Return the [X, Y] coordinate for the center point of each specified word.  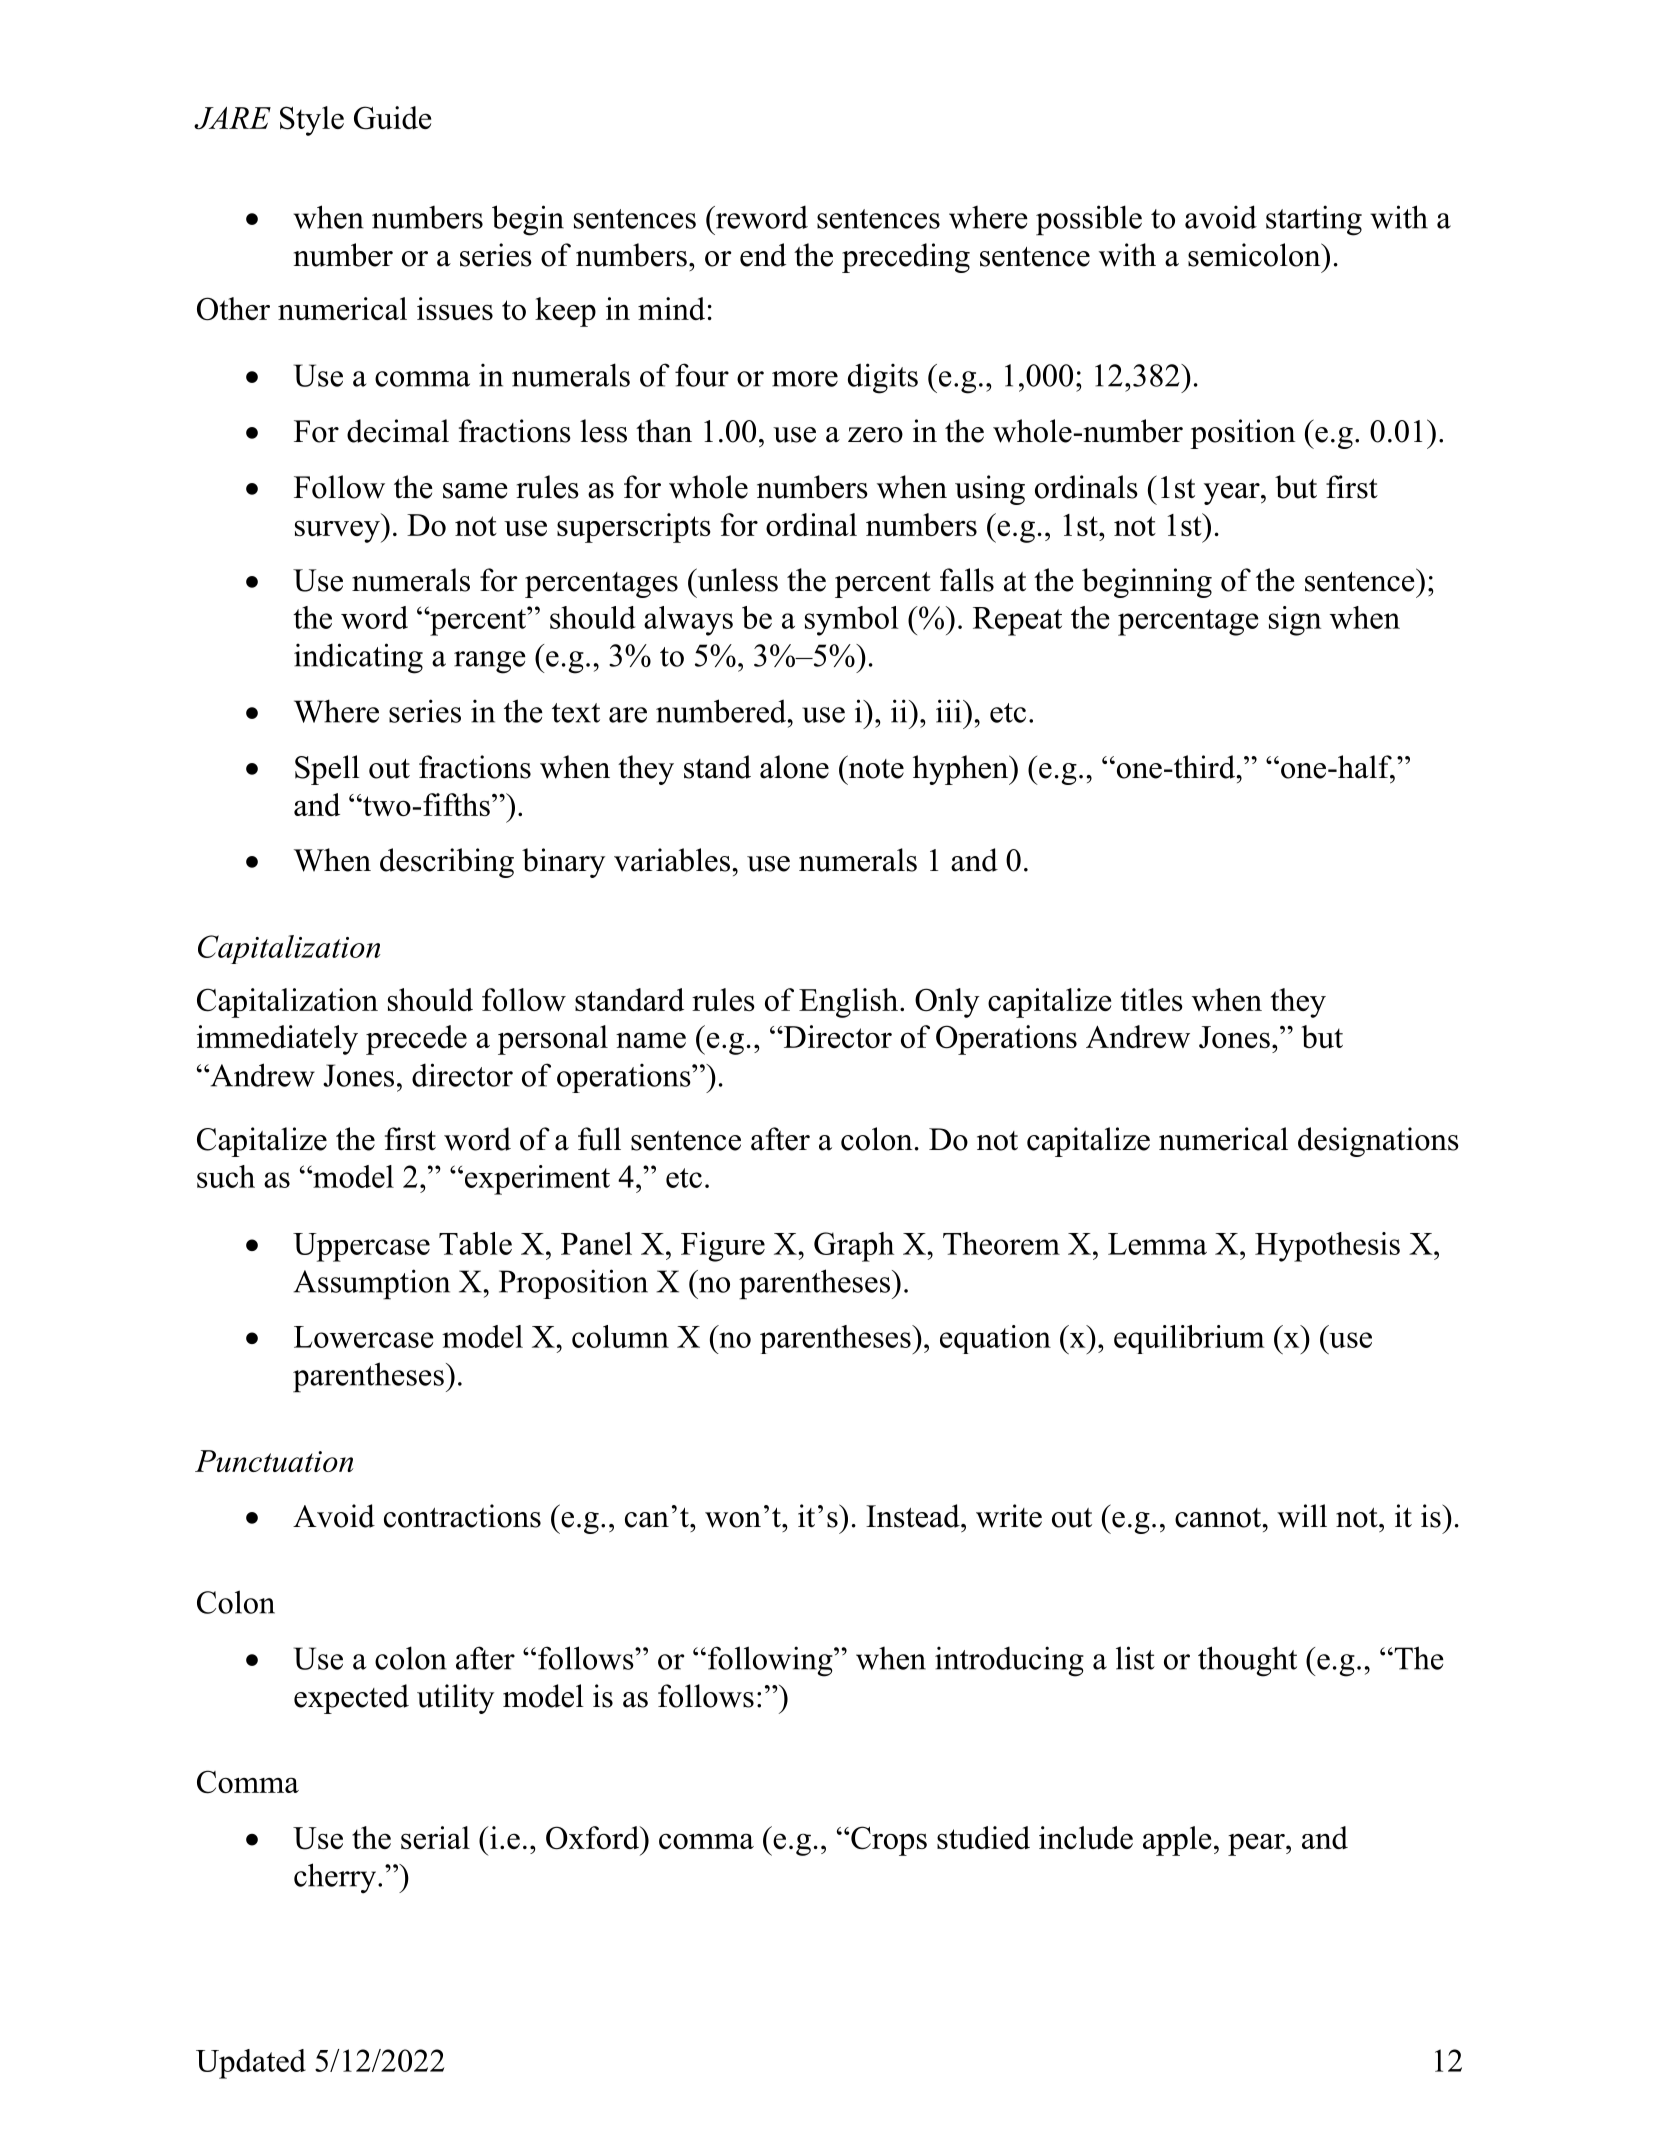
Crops [889, 1841]
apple [1177, 1841]
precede [416, 1040]
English [848, 1003]
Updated [251, 2064]
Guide [392, 118]
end [763, 255]
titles [1152, 999]
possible [1089, 220]
